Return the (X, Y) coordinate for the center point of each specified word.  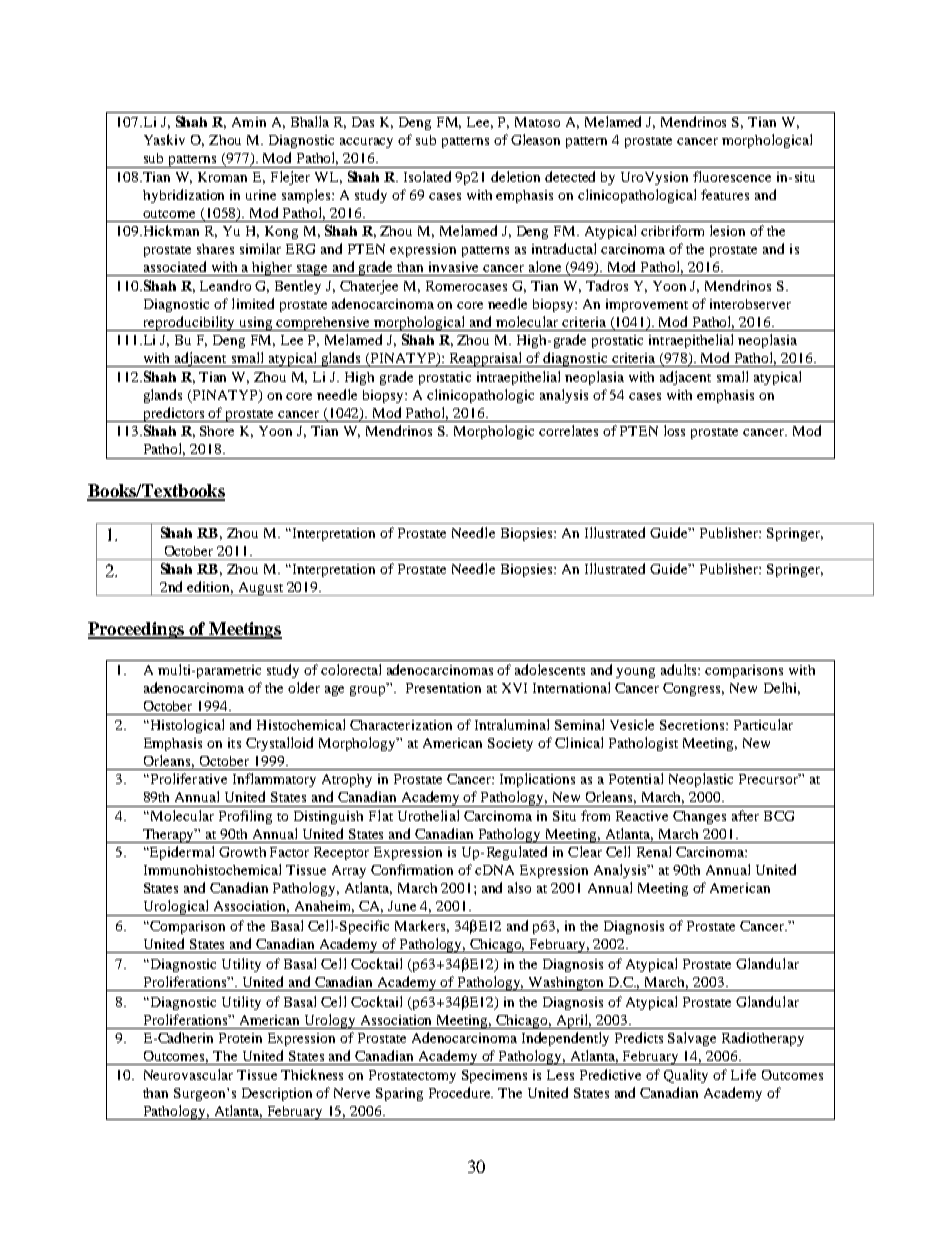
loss (674, 430)
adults (680, 669)
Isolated (427, 176)
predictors (174, 414)
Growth (242, 852)
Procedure (461, 1092)
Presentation (443, 688)
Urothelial (428, 815)
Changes (699, 817)
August (260, 589)
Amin (249, 122)
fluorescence (732, 176)
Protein (240, 1038)
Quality (686, 1076)
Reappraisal (486, 359)
